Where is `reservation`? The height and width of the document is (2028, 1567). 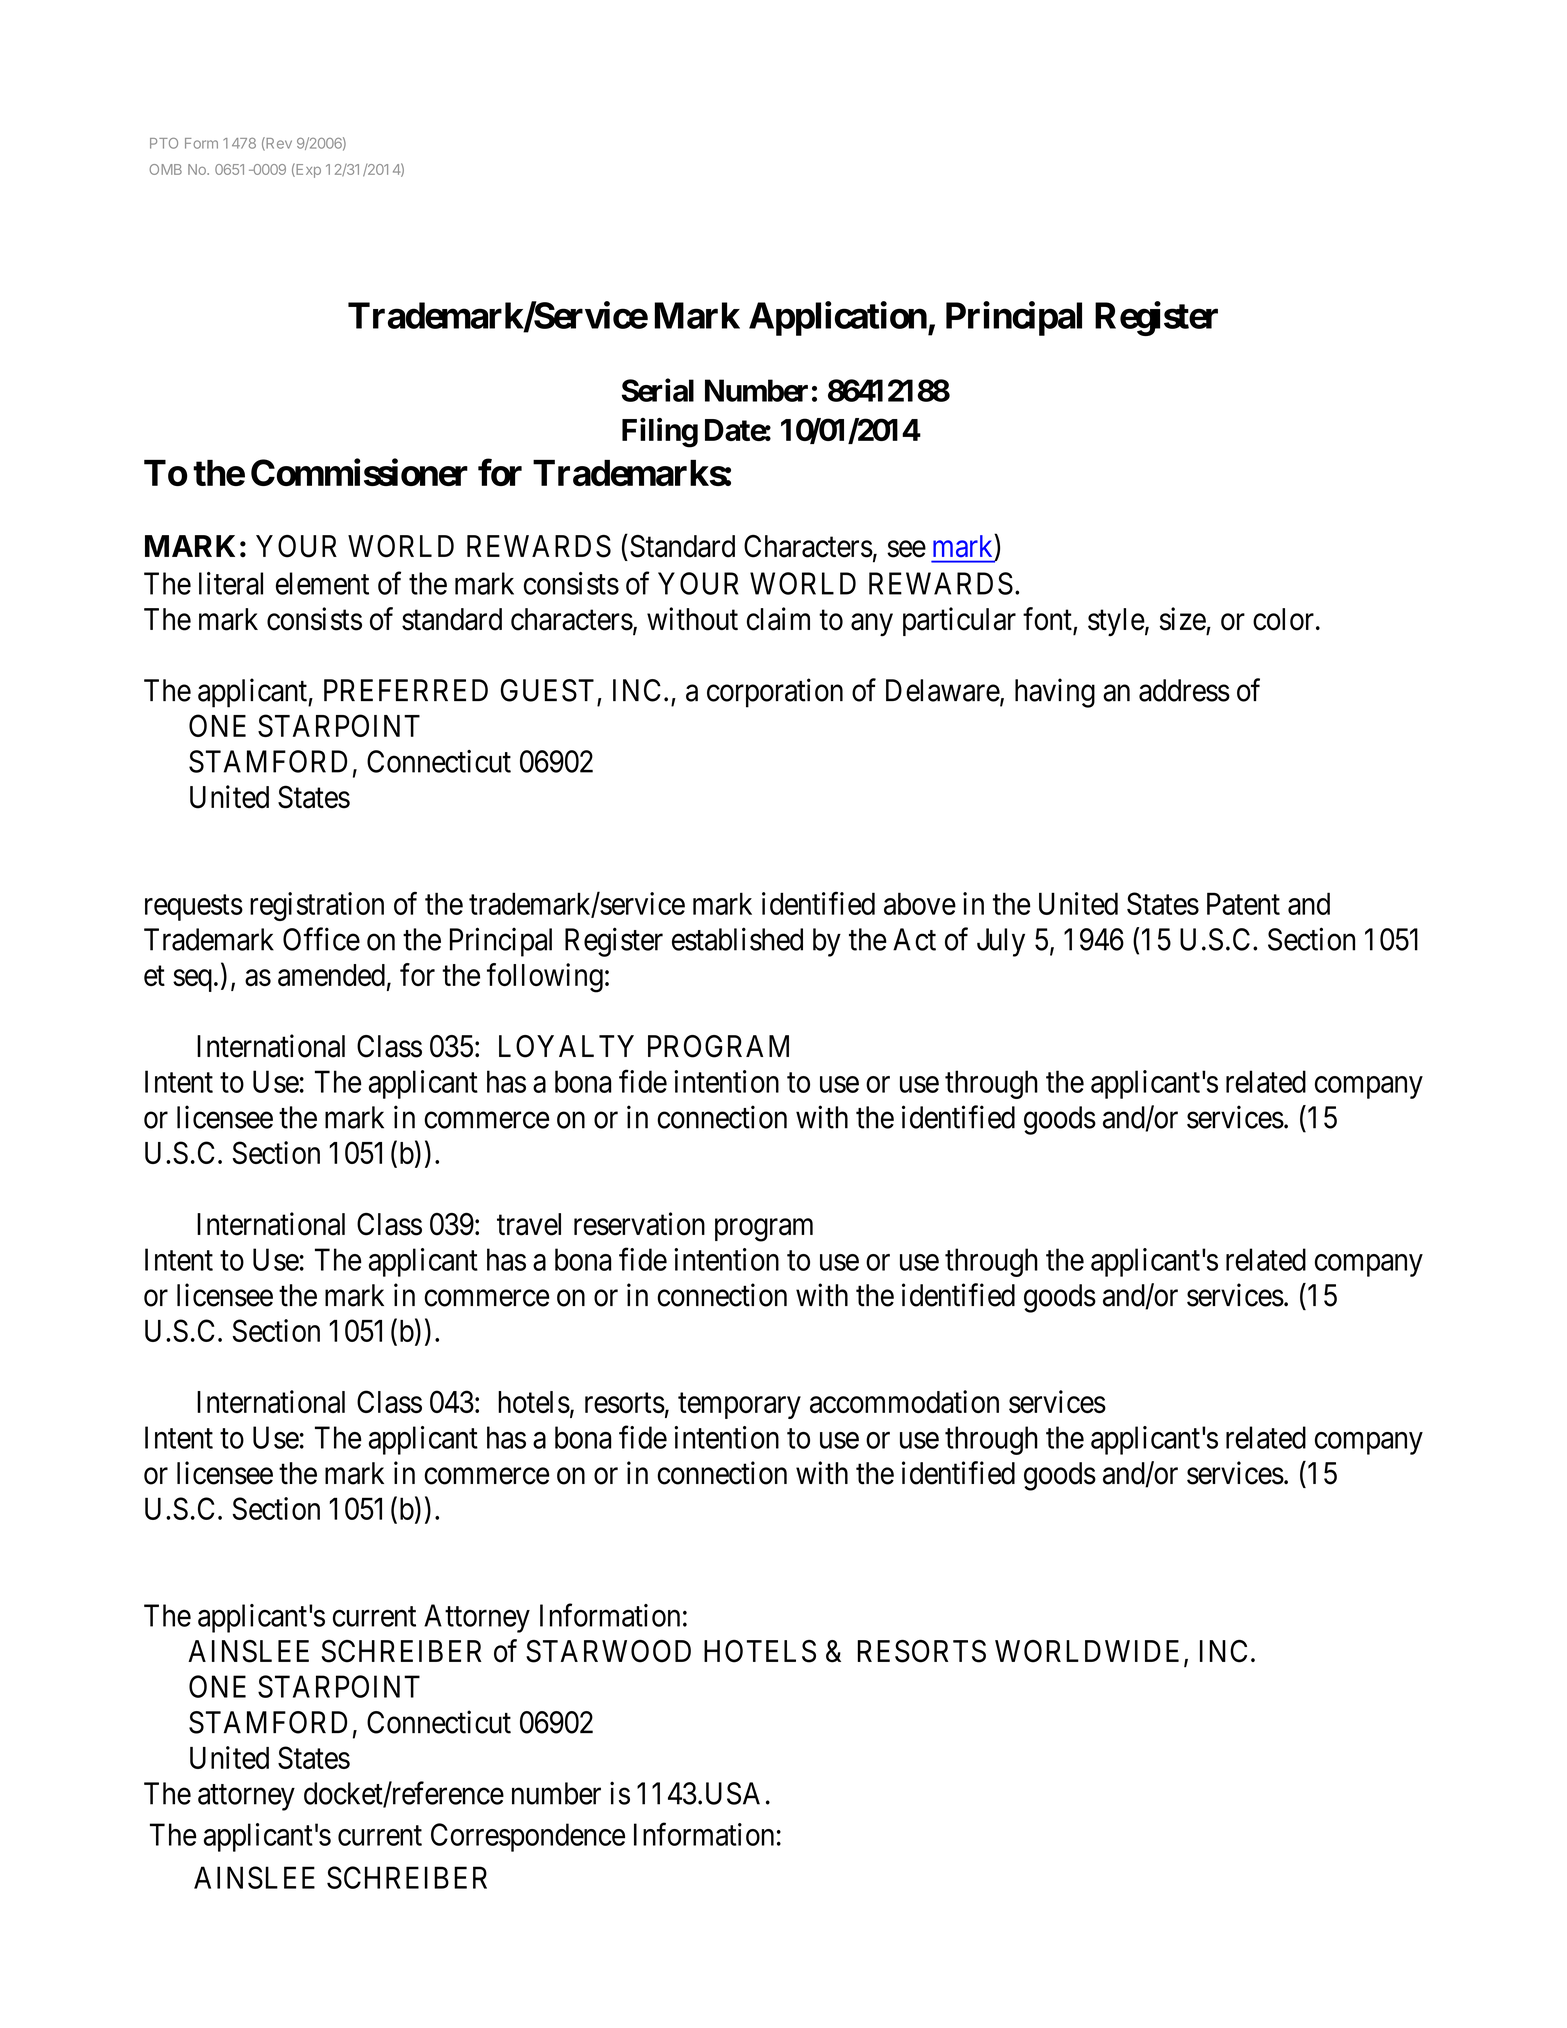 reservation is located at coordinates (639, 1224).
